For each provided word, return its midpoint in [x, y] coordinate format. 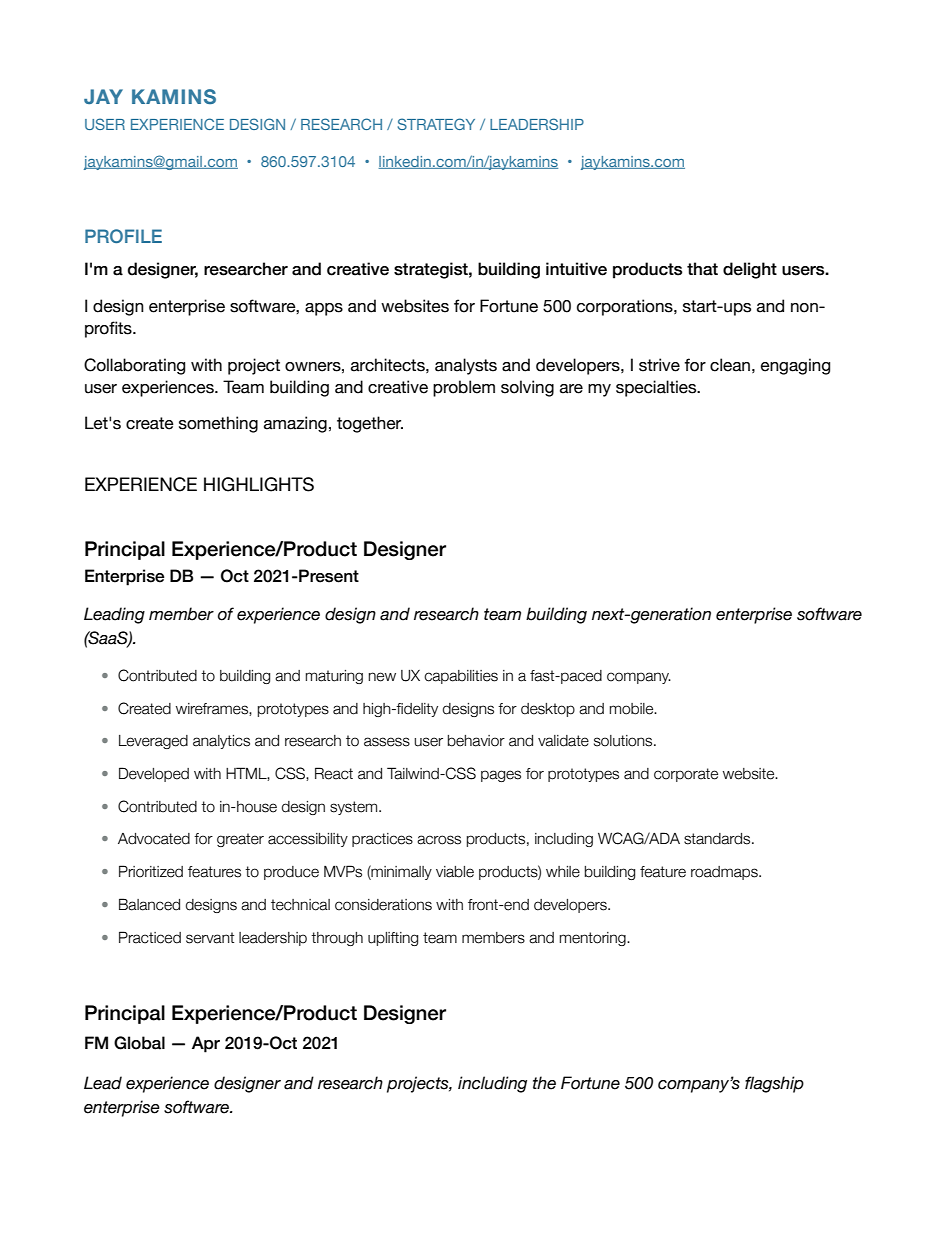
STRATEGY [436, 124]
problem [464, 388]
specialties [657, 388]
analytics [221, 742]
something [218, 424]
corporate [686, 775]
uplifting [393, 939]
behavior [476, 741]
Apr [206, 1044]
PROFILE [123, 236]
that [702, 269]
